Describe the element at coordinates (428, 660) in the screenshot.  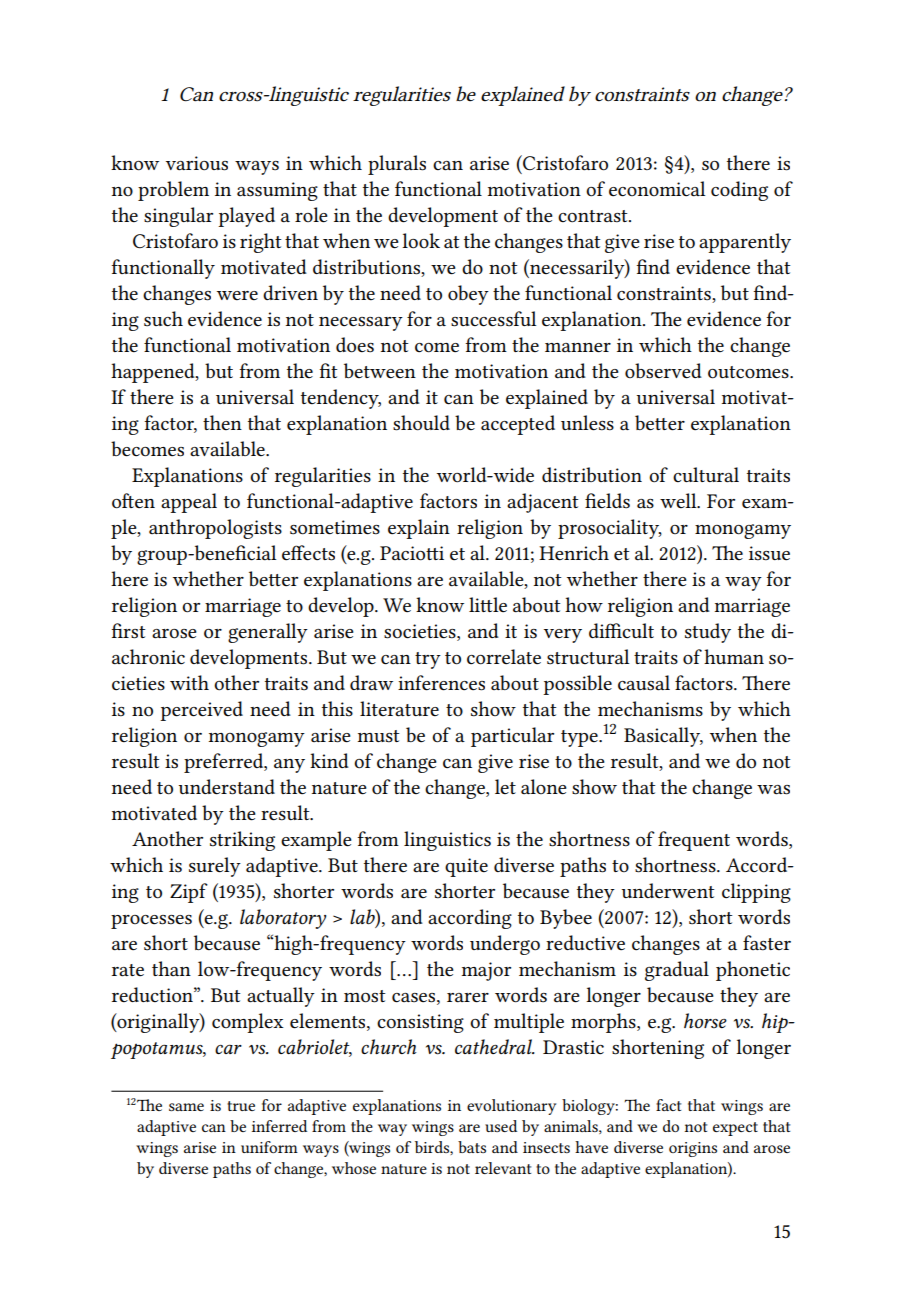
I see `try` at that location.
